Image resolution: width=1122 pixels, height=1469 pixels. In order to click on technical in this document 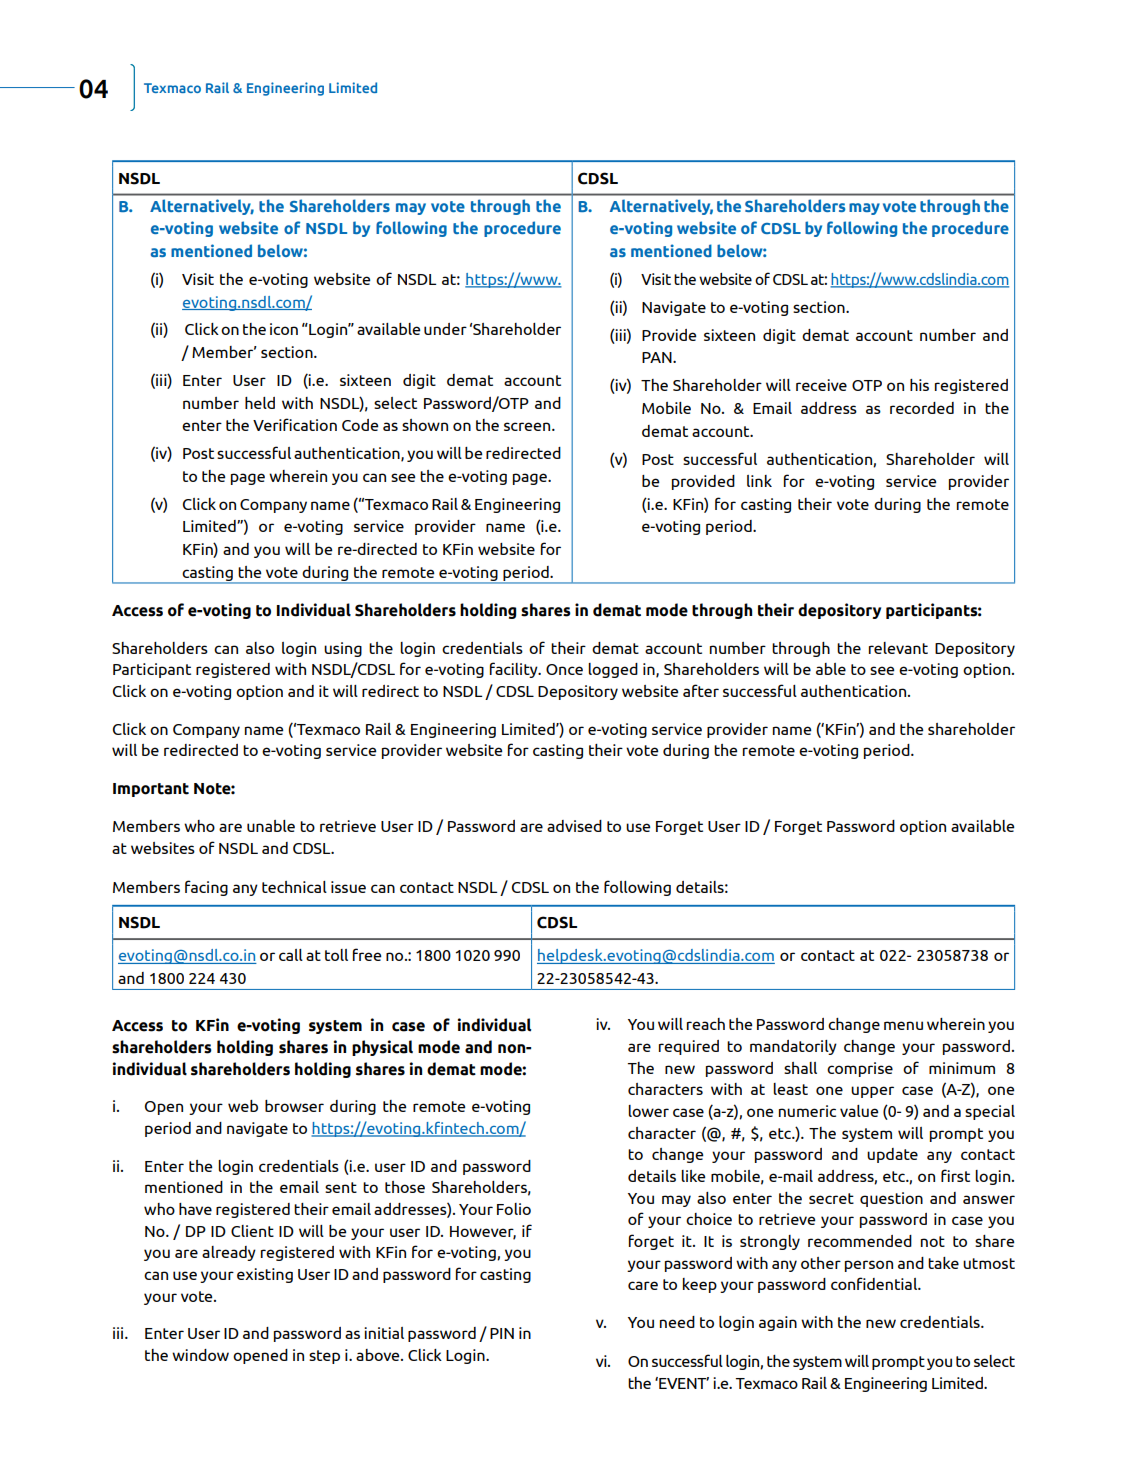, I will do `click(294, 887)`.
